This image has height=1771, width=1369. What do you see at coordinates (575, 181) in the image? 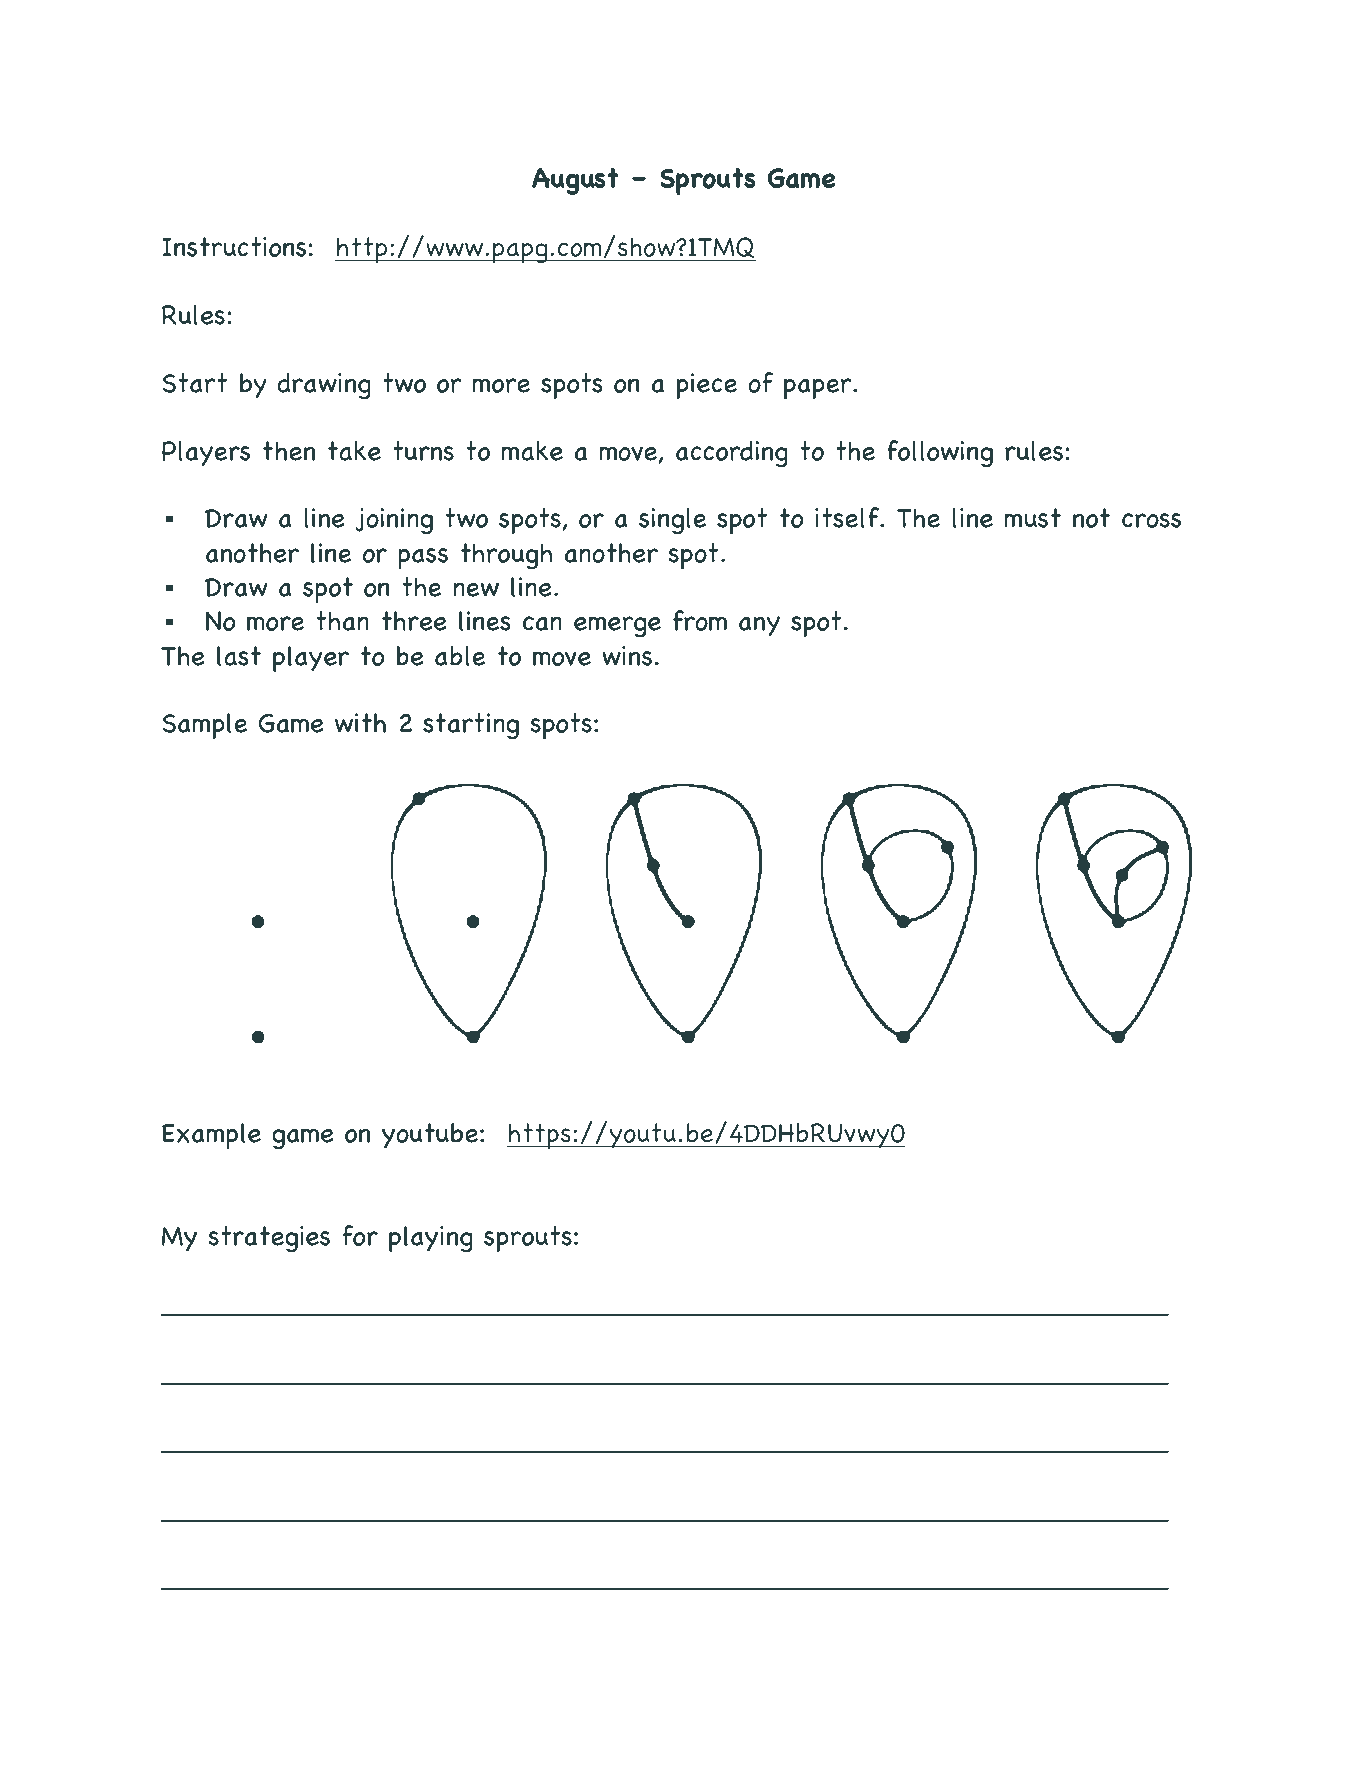
I see `August` at bounding box center [575, 181].
